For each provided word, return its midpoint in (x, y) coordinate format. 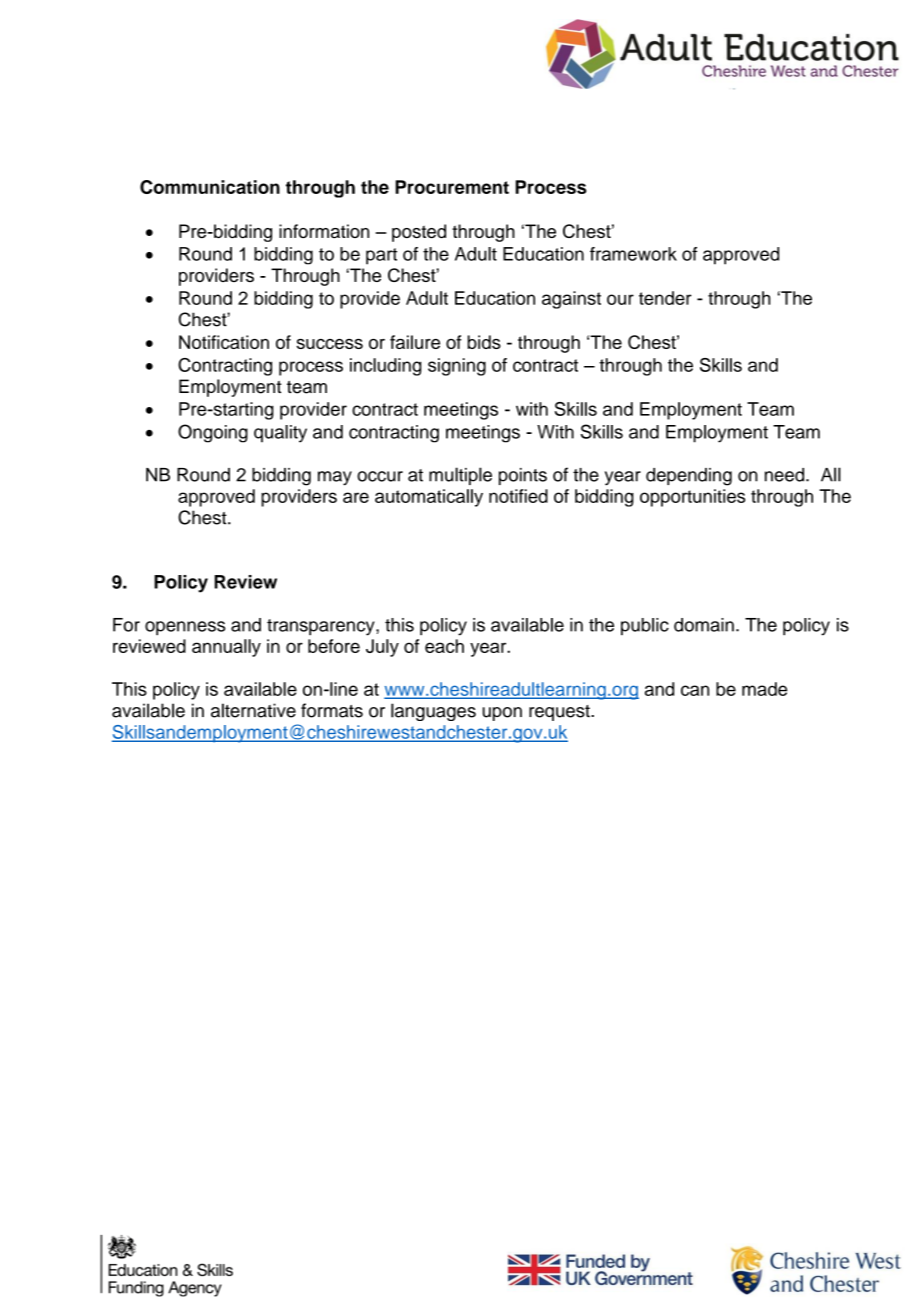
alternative (253, 710)
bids (484, 342)
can (695, 690)
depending (689, 477)
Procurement (452, 187)
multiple (460, 476)
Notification (224, 342)
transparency (322, 627)
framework (633, 254)
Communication (210, 187)
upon (502, 714)
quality (280, 434)
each (444, 646)
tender (665, 298)
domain (704, 625)
